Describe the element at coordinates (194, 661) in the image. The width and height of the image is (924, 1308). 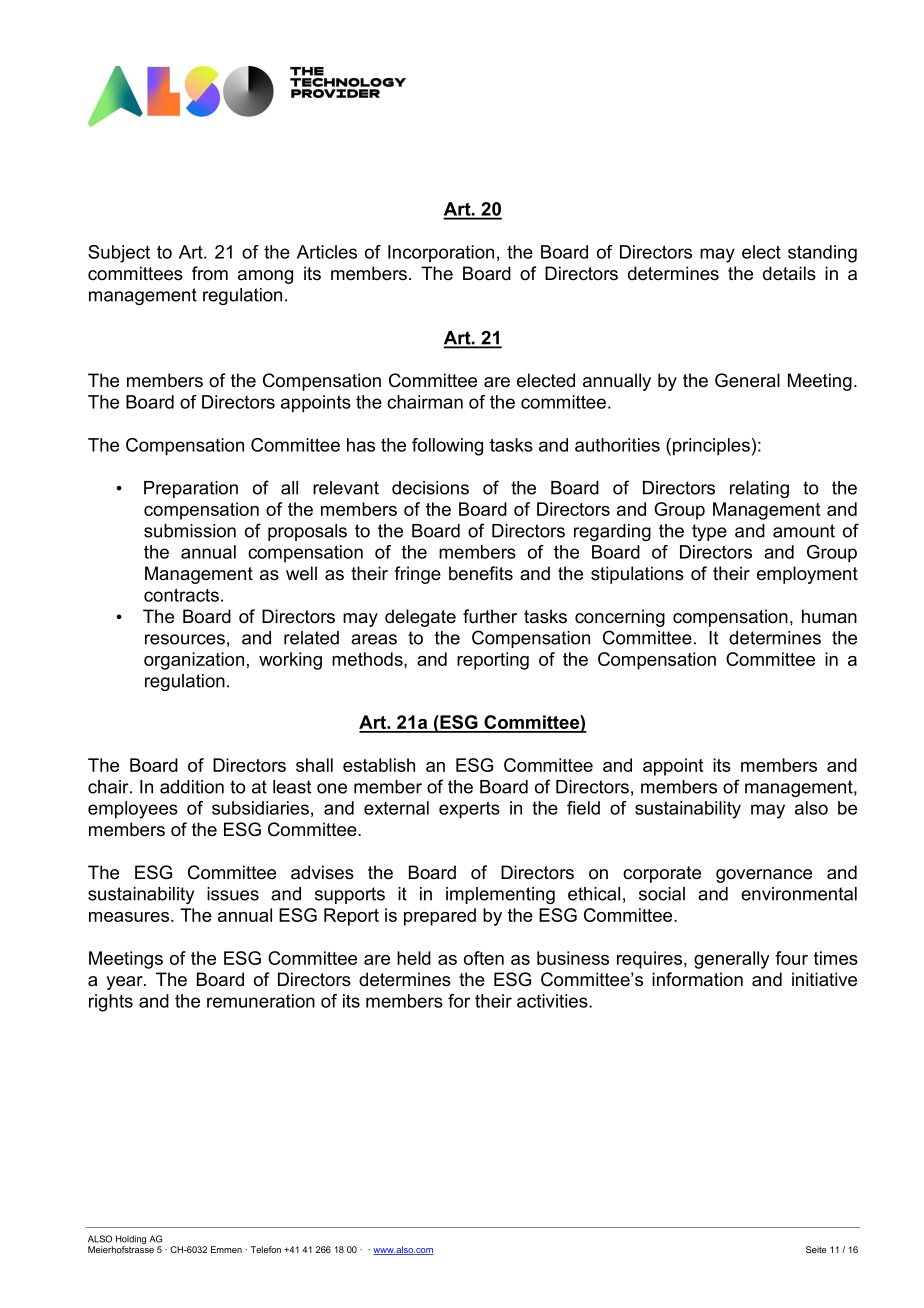
I see `organization` at that location.
